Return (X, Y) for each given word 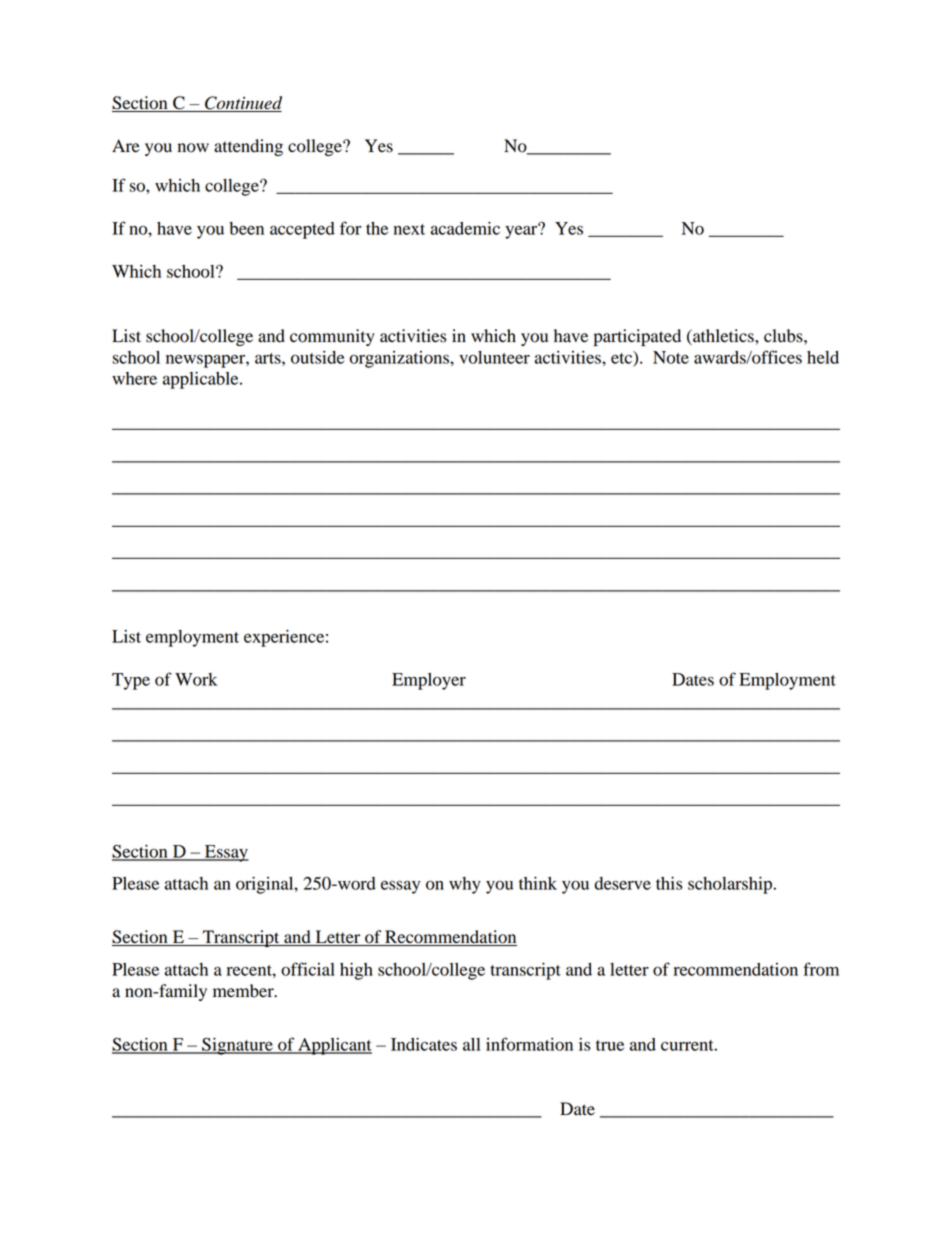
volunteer (494, 357)
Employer (429, 681)
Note (671, 357)
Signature (237, 1046)
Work (196, 679)
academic (465, 228)
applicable (202, 380)
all (471, 1044)
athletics (723, 336)
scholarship (731, 885)
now (193, 148)
